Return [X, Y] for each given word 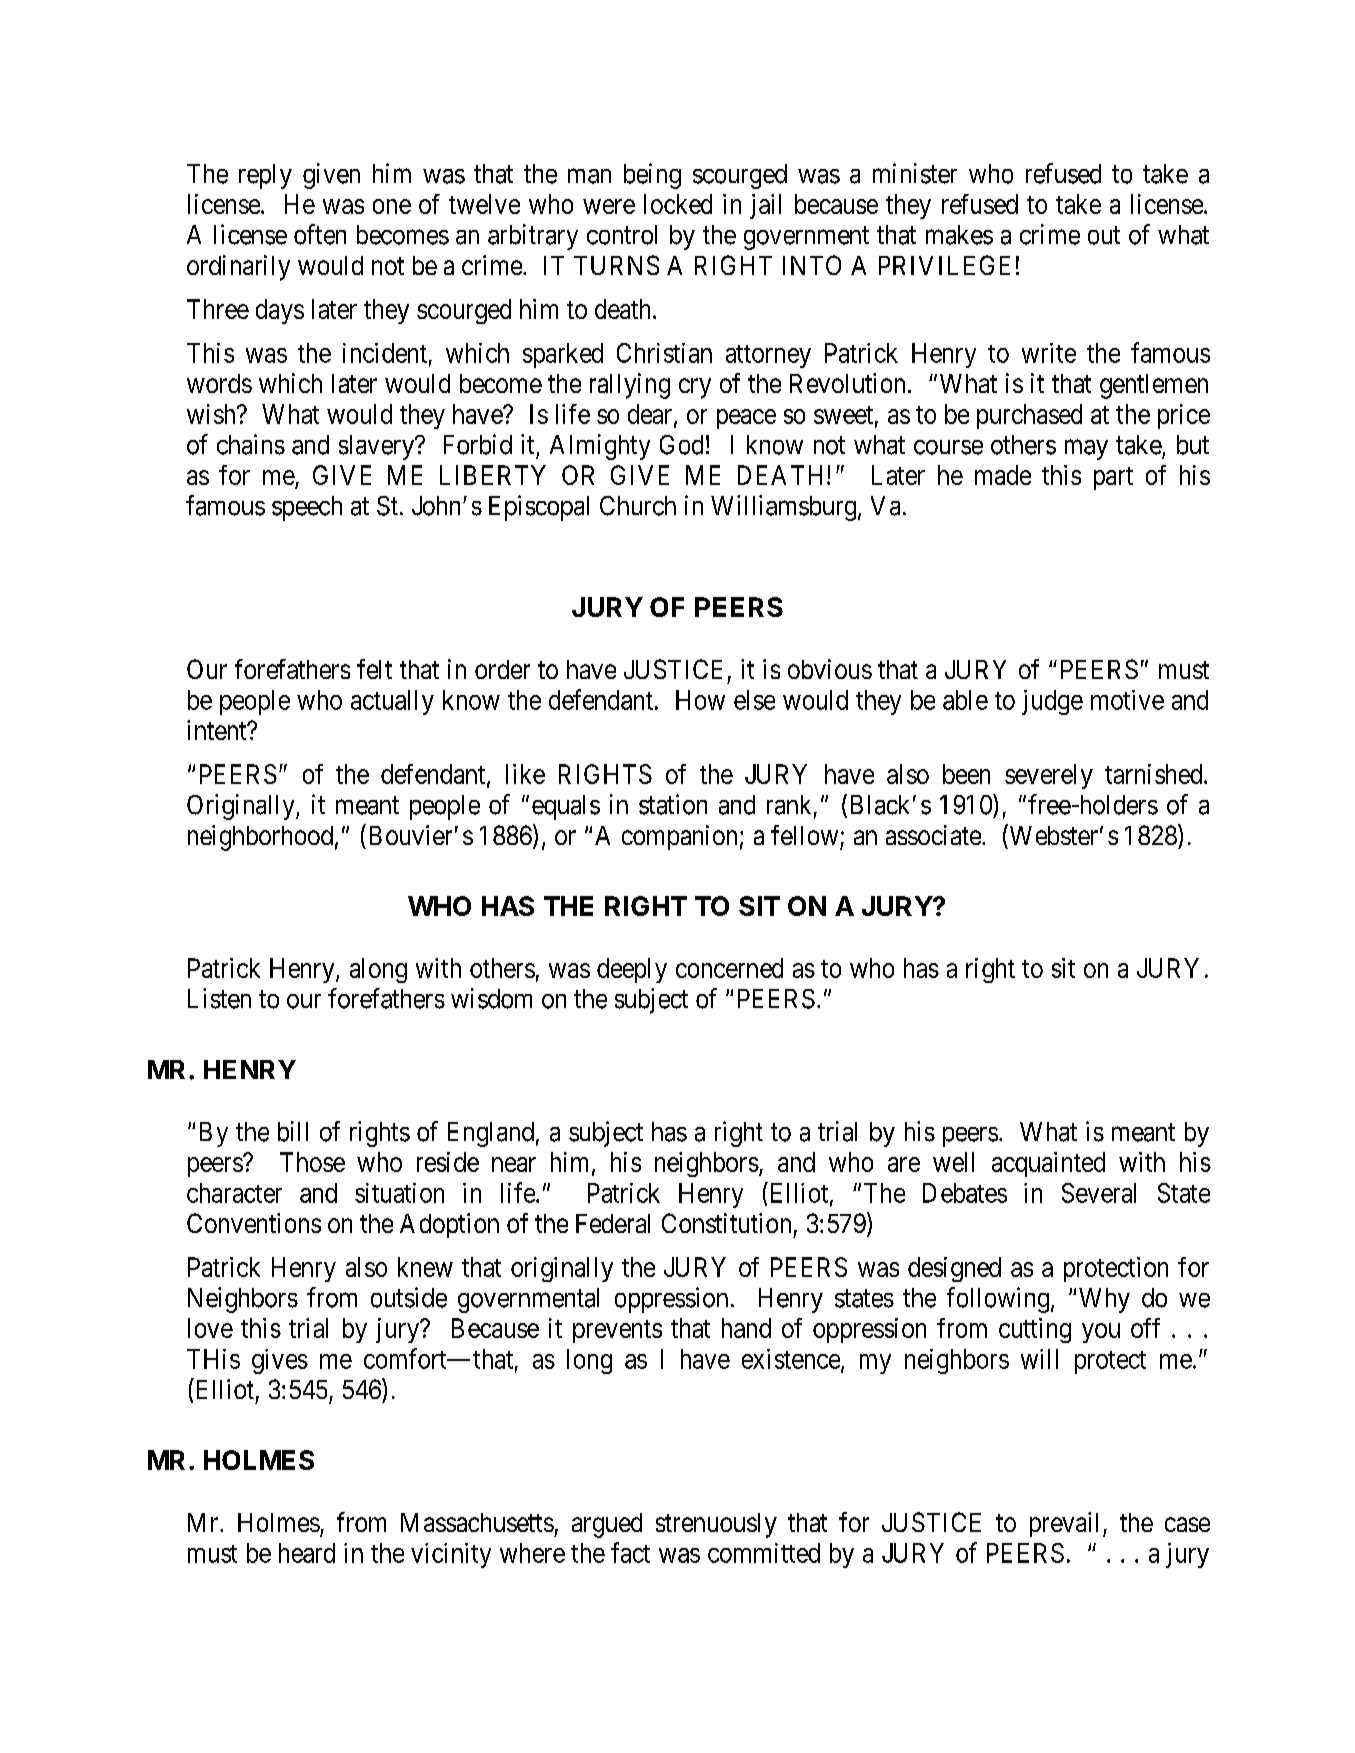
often [320, 234]
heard [307, 1553]
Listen [219, 998]
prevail [1067, 1524]
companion [679, 837]
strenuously [716, 1525]
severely [1049, 776]
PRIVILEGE [944, 265]
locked [678, 204]
